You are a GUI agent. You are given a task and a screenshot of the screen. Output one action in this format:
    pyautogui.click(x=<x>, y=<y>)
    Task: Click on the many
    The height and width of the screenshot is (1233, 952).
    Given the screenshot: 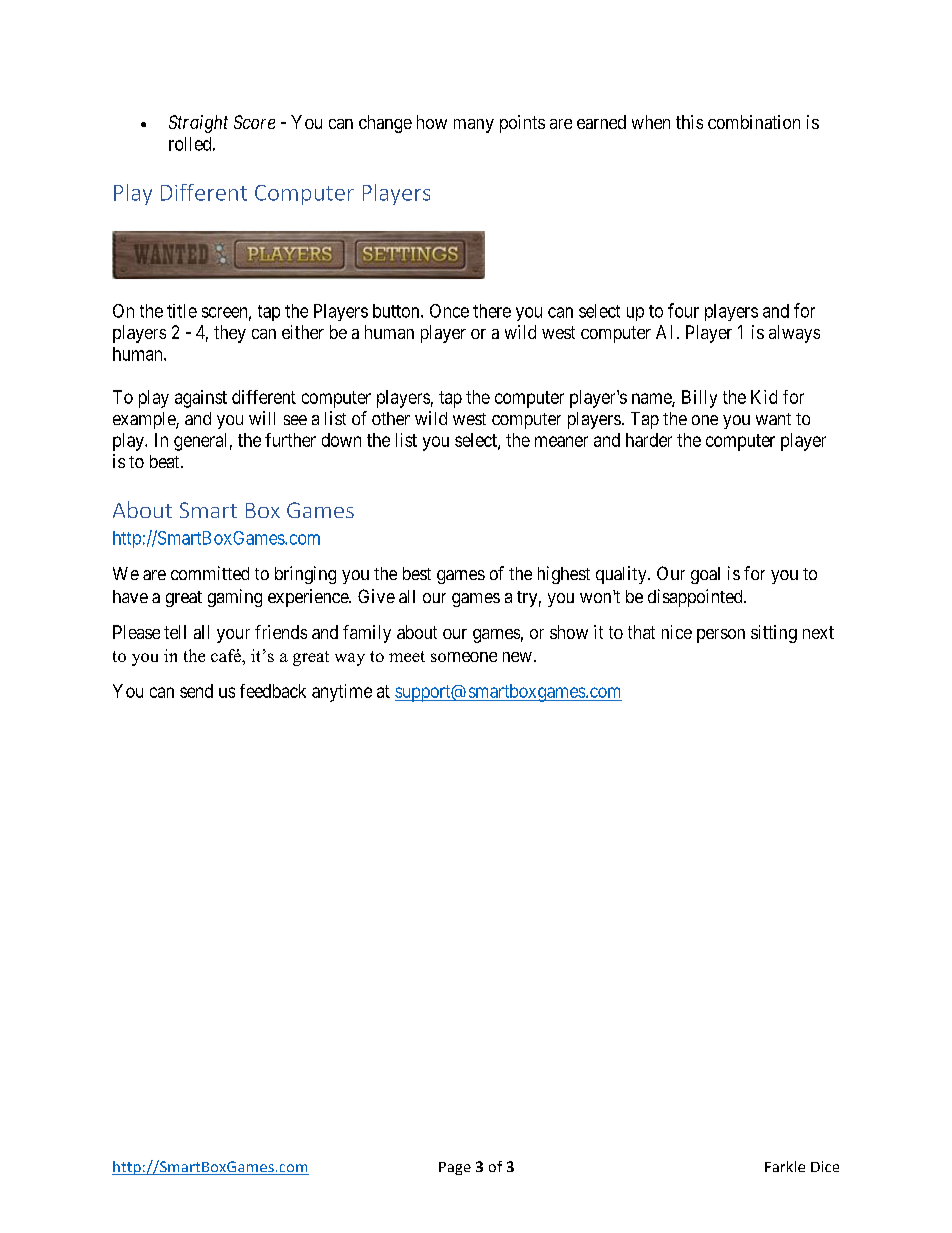 What is the action you would take?
    pyautogui.click(x=474, y=126)
